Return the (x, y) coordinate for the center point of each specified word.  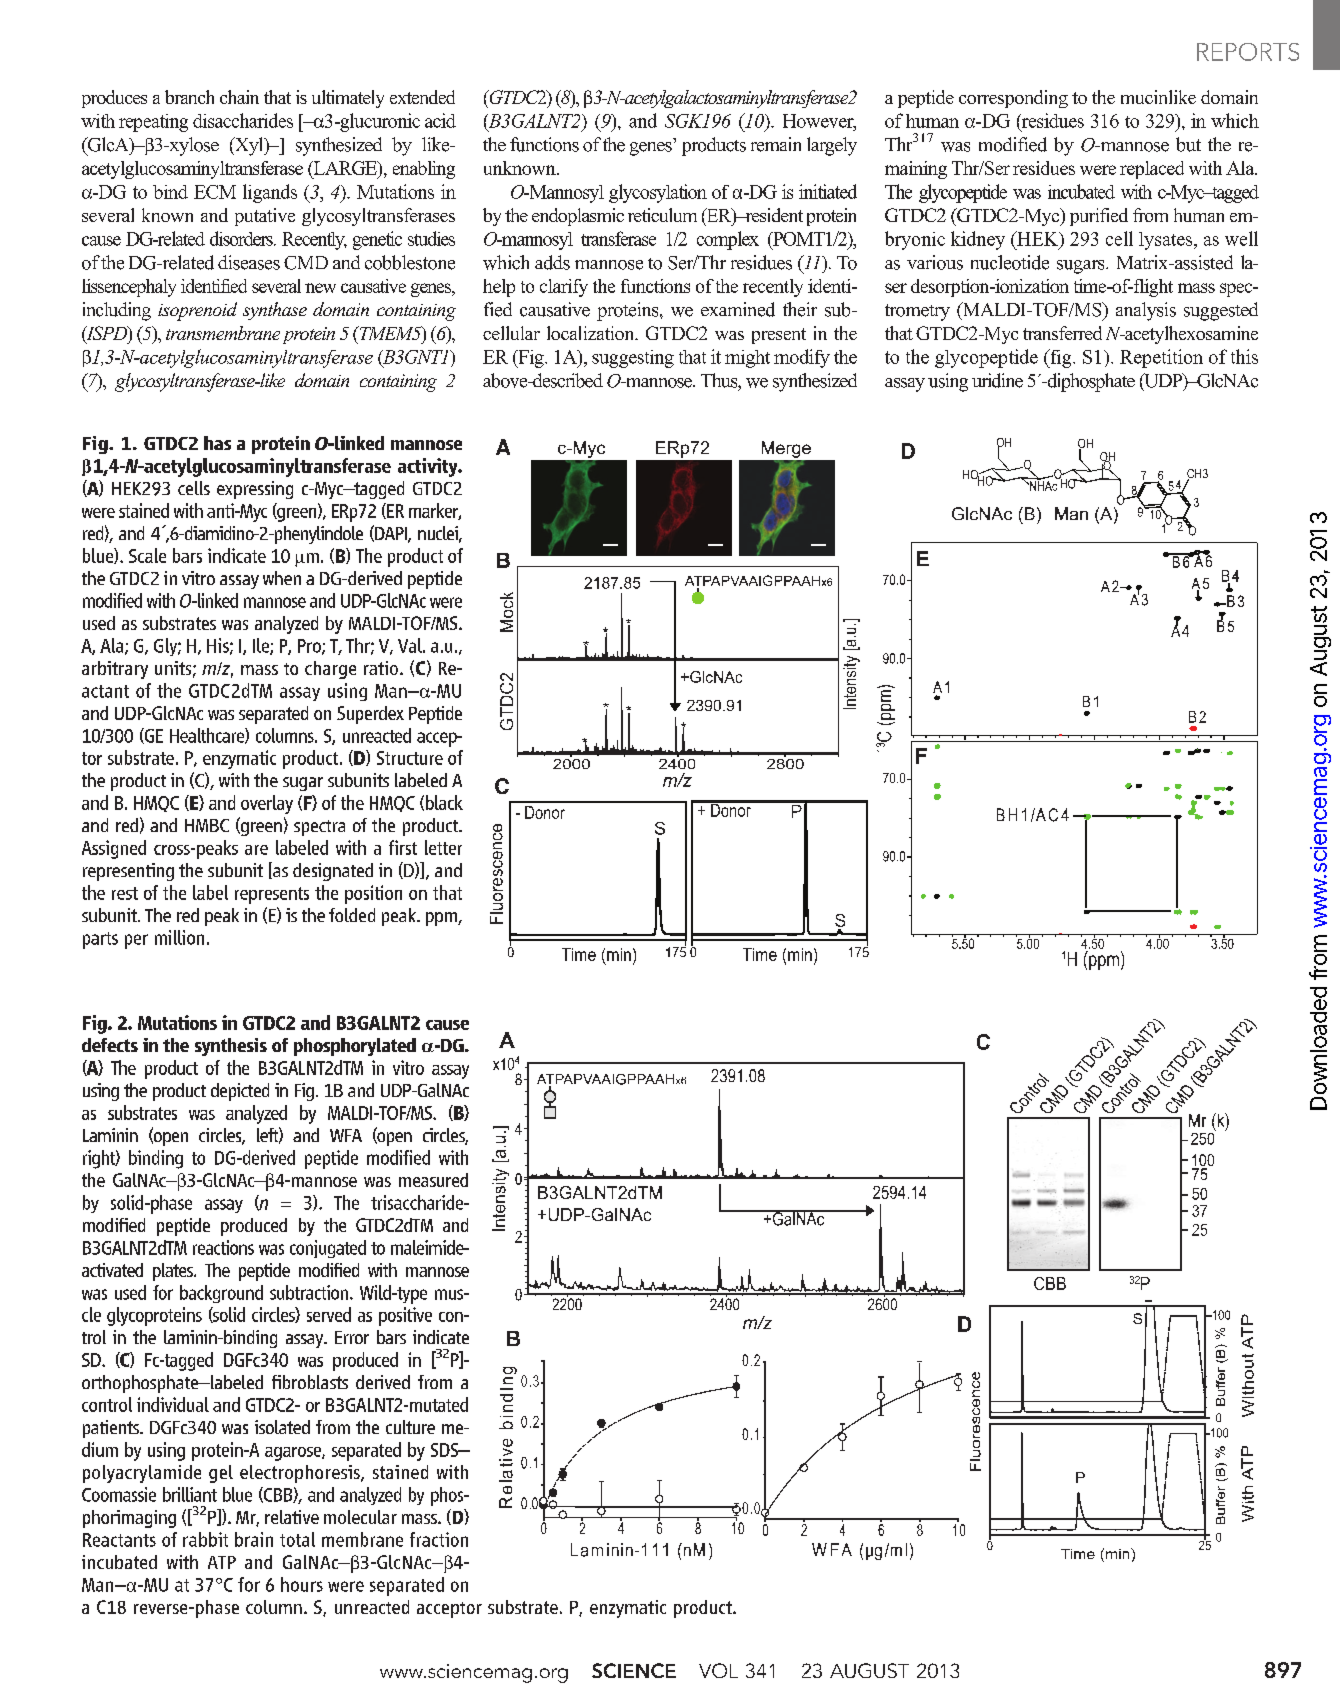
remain (776, 144)
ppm (442, 919)
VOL (718, 1670)
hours (302, 1584)
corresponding (1013, 99)
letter (443, 847)
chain (239, 97)
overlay (267, 804)
